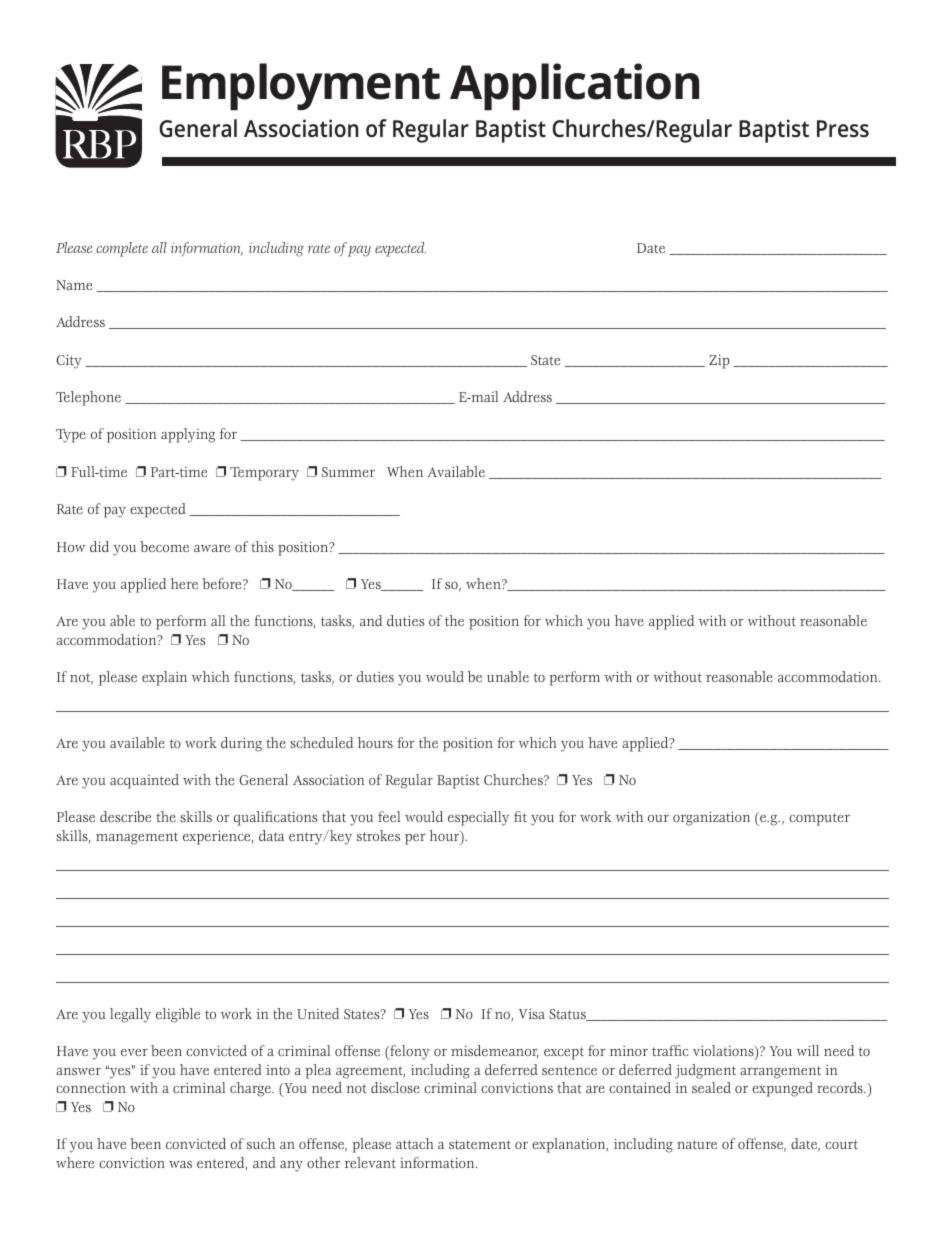 This document has width=952, height=1233. What do you see at coordinates (711, 819) in the document?
I see `organization` at bounding box center [711, 819].
